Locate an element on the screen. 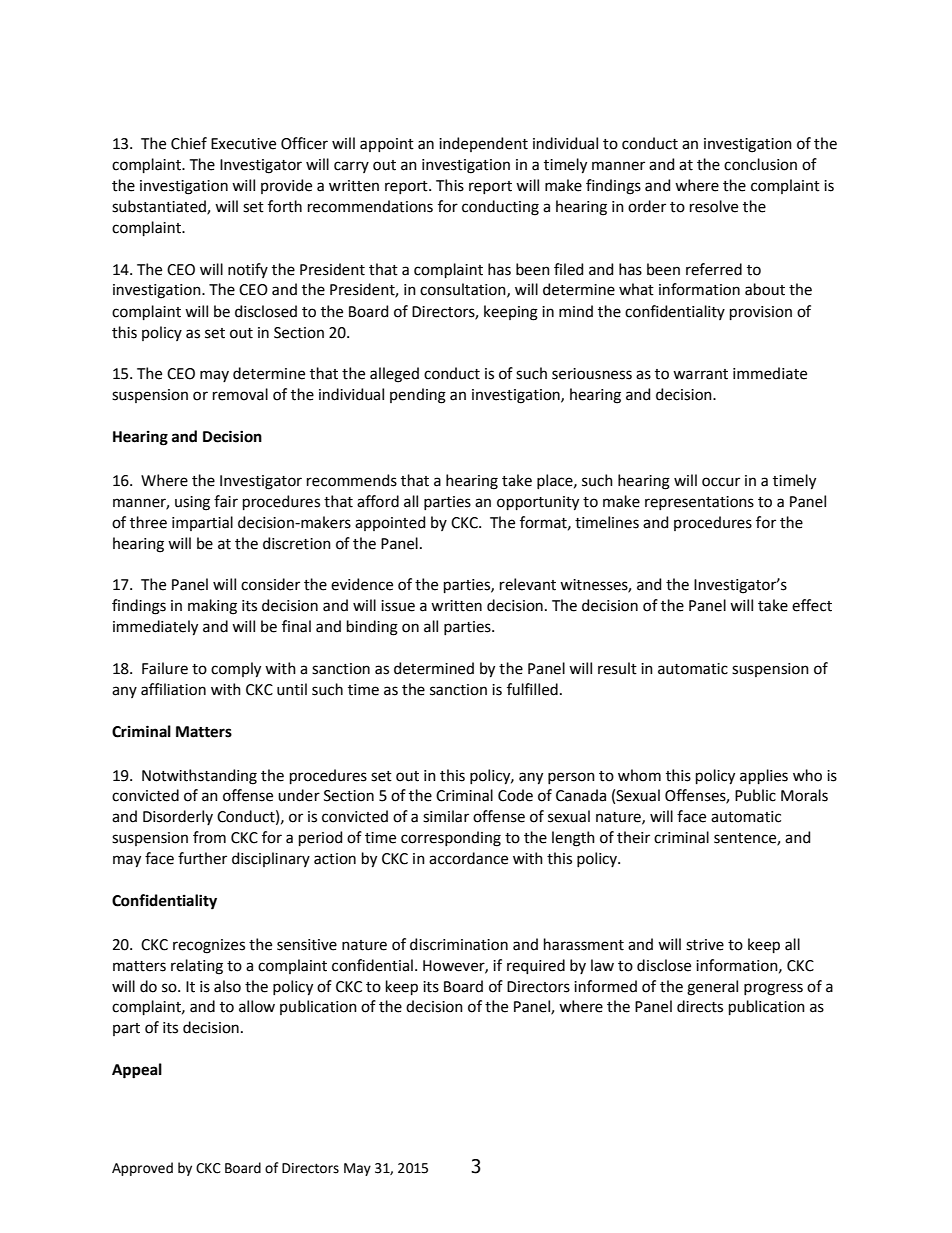  effect is located at coordinates (812, 605).
